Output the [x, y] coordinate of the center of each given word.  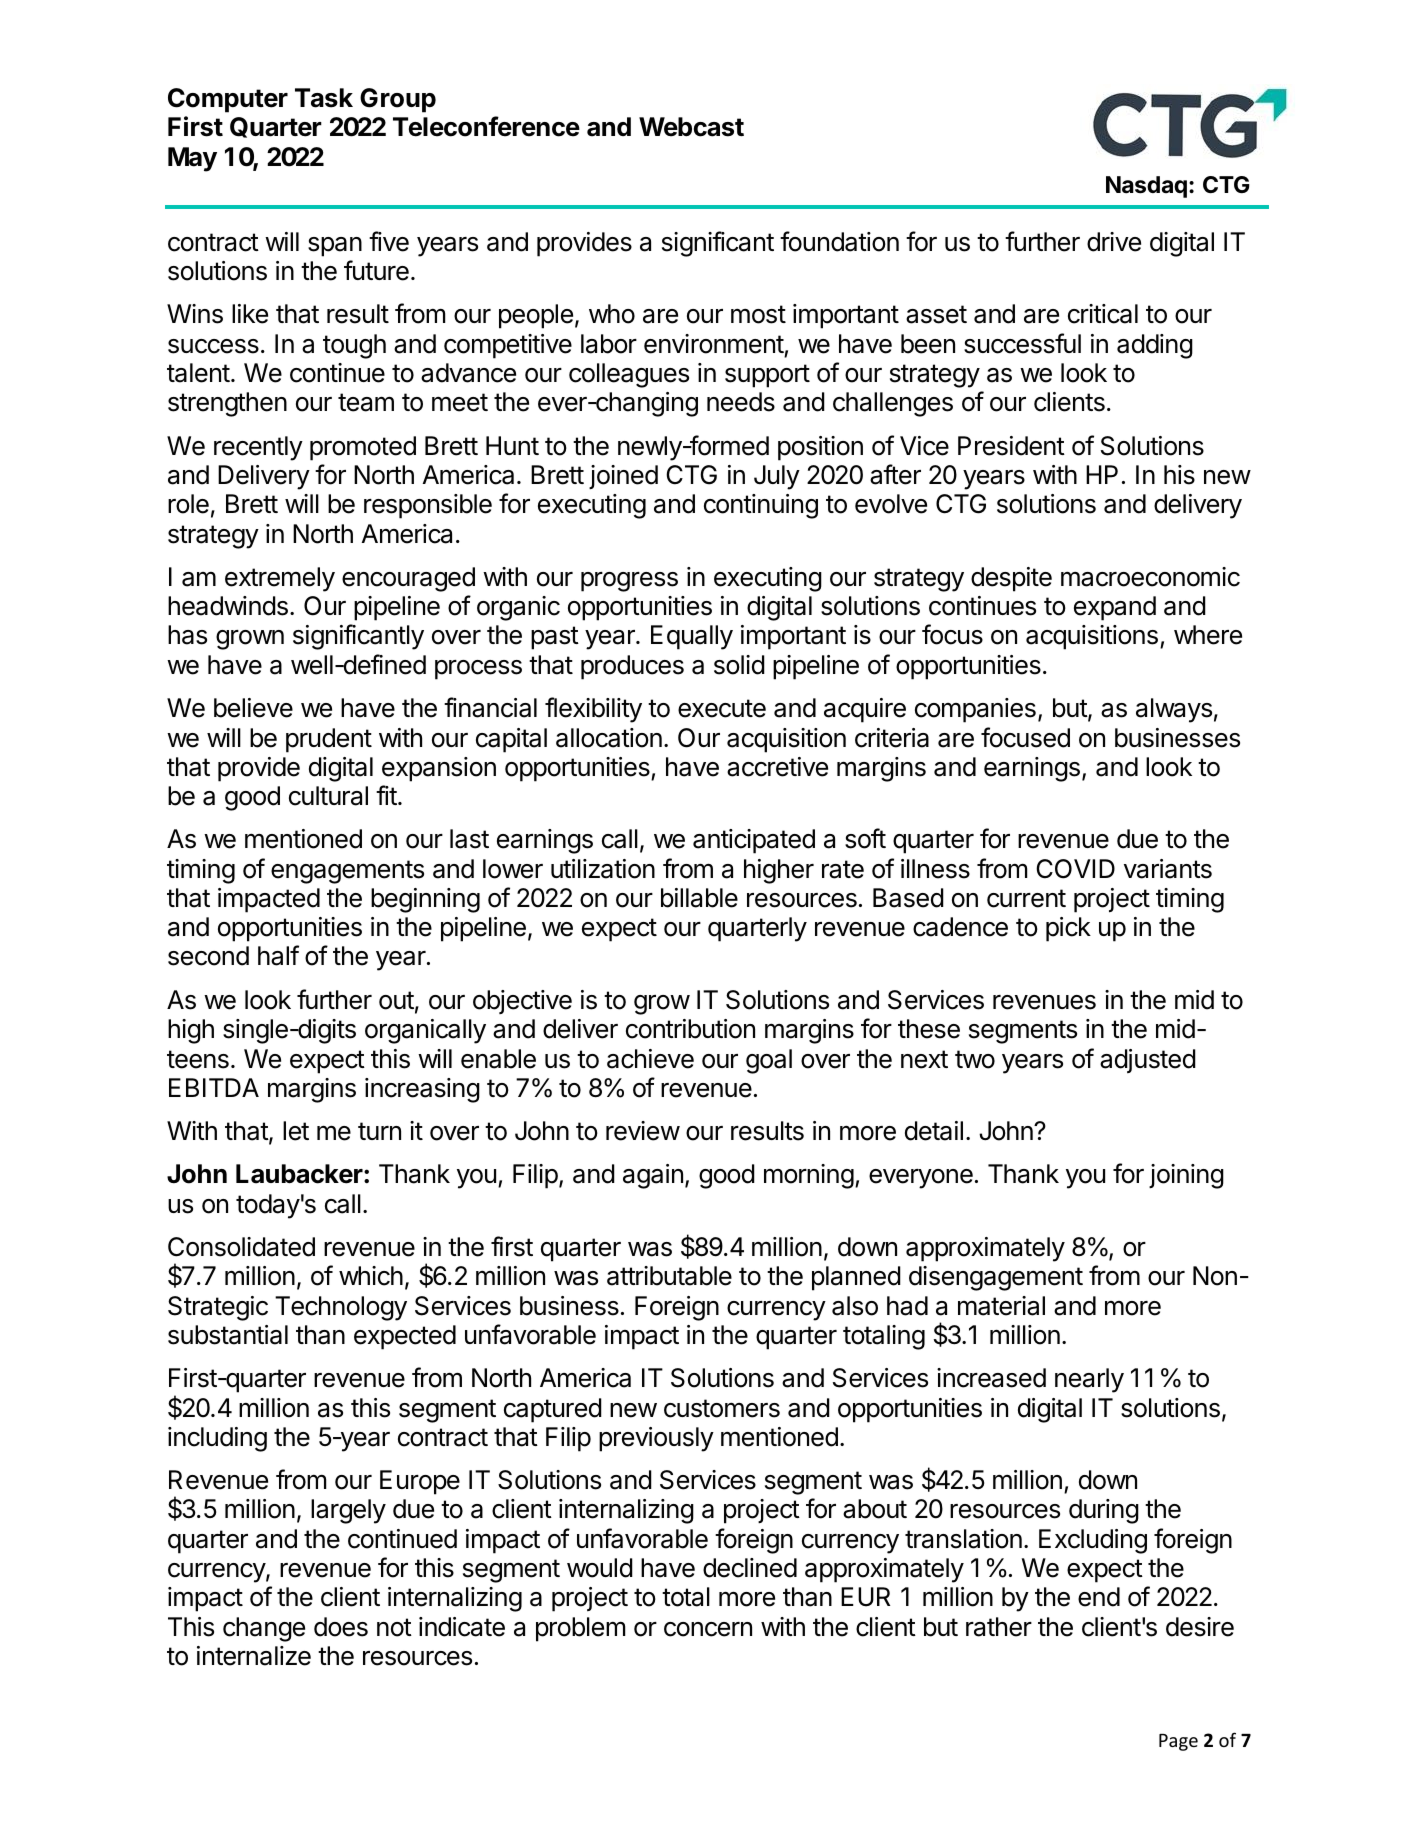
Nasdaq [1146, 187]
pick [1068, 929]
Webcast [691, 127]
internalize [254, 1656]
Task [324, 98]
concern [708, 1629]
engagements [347, 872]
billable [699, 898]
